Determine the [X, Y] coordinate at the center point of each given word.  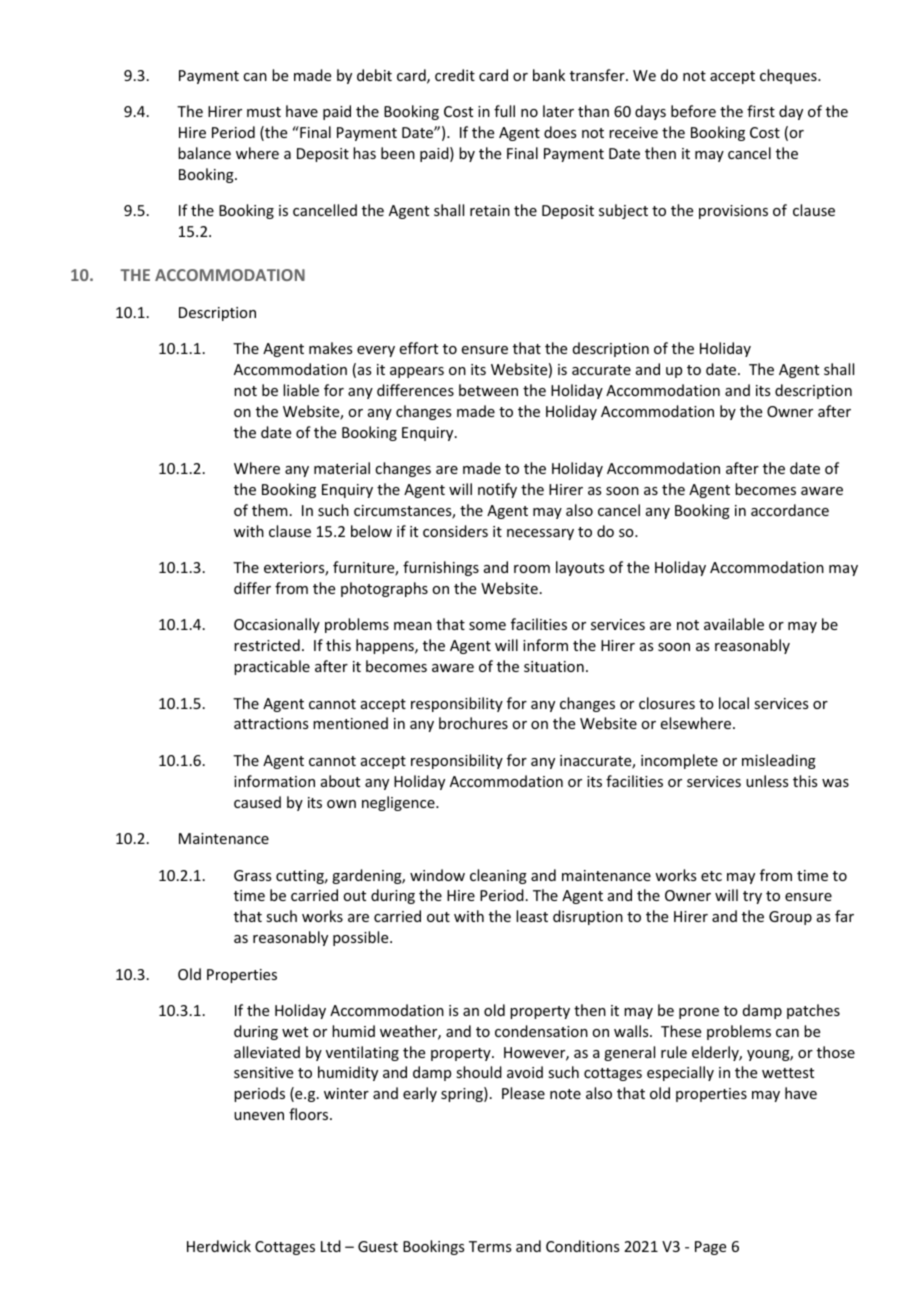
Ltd [331, 1246]
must [264, 112]
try [752, 897]
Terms [490, 1246]
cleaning [498, 876]
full [504, 111]
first [761, 111]
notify [497, 490]
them [270, 510]
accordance [790, 510]
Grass [252, 875]
